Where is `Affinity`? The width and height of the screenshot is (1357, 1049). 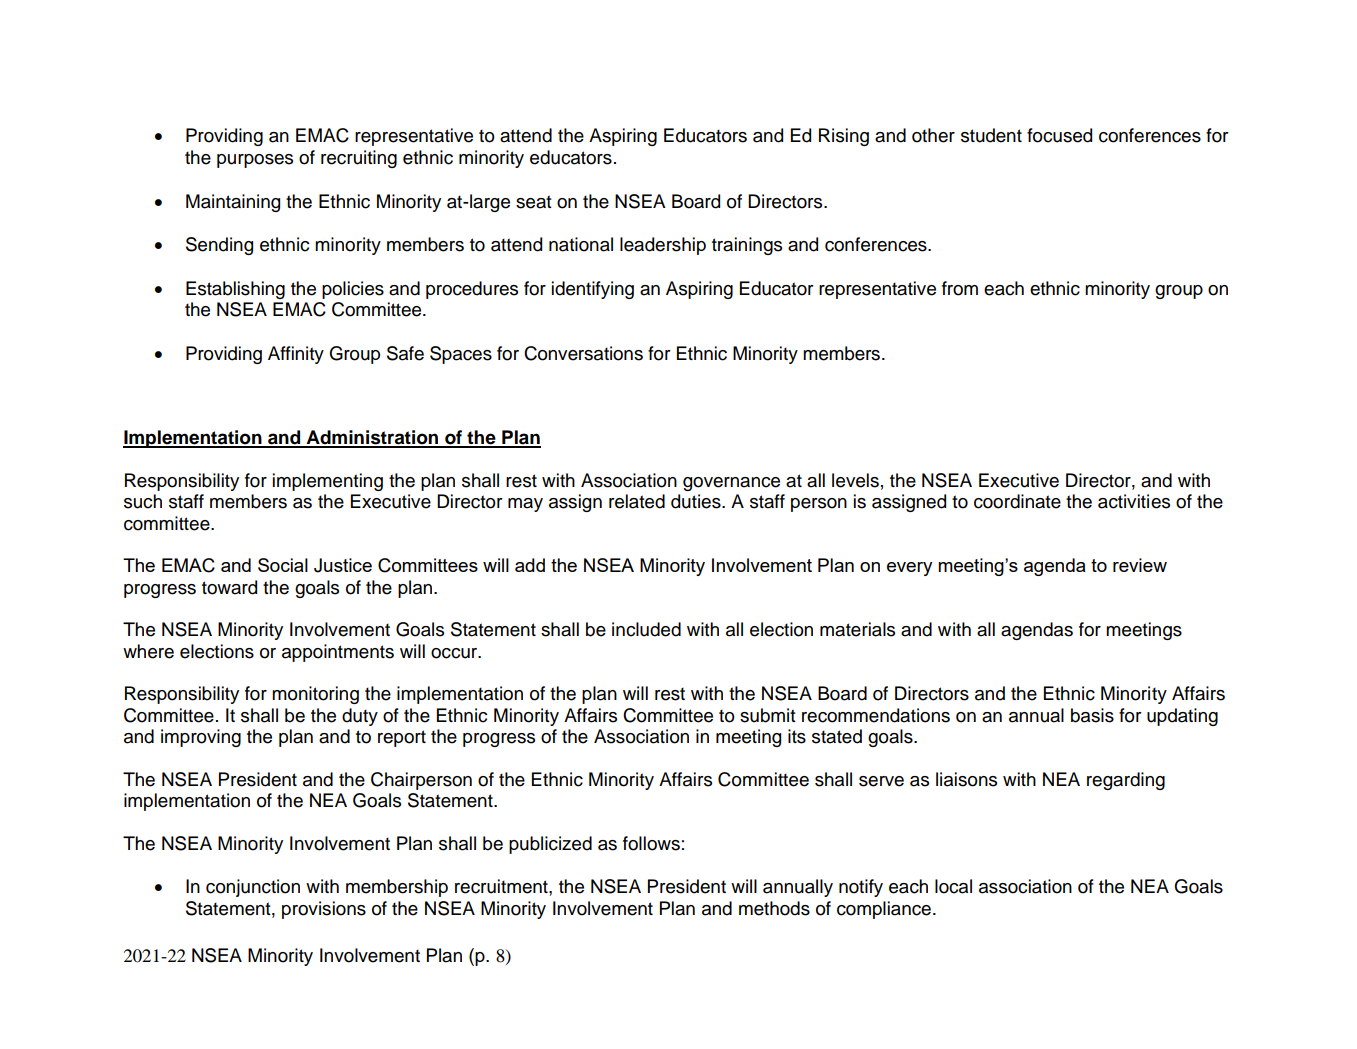
Affinity is located at coordinates (296, 355).
